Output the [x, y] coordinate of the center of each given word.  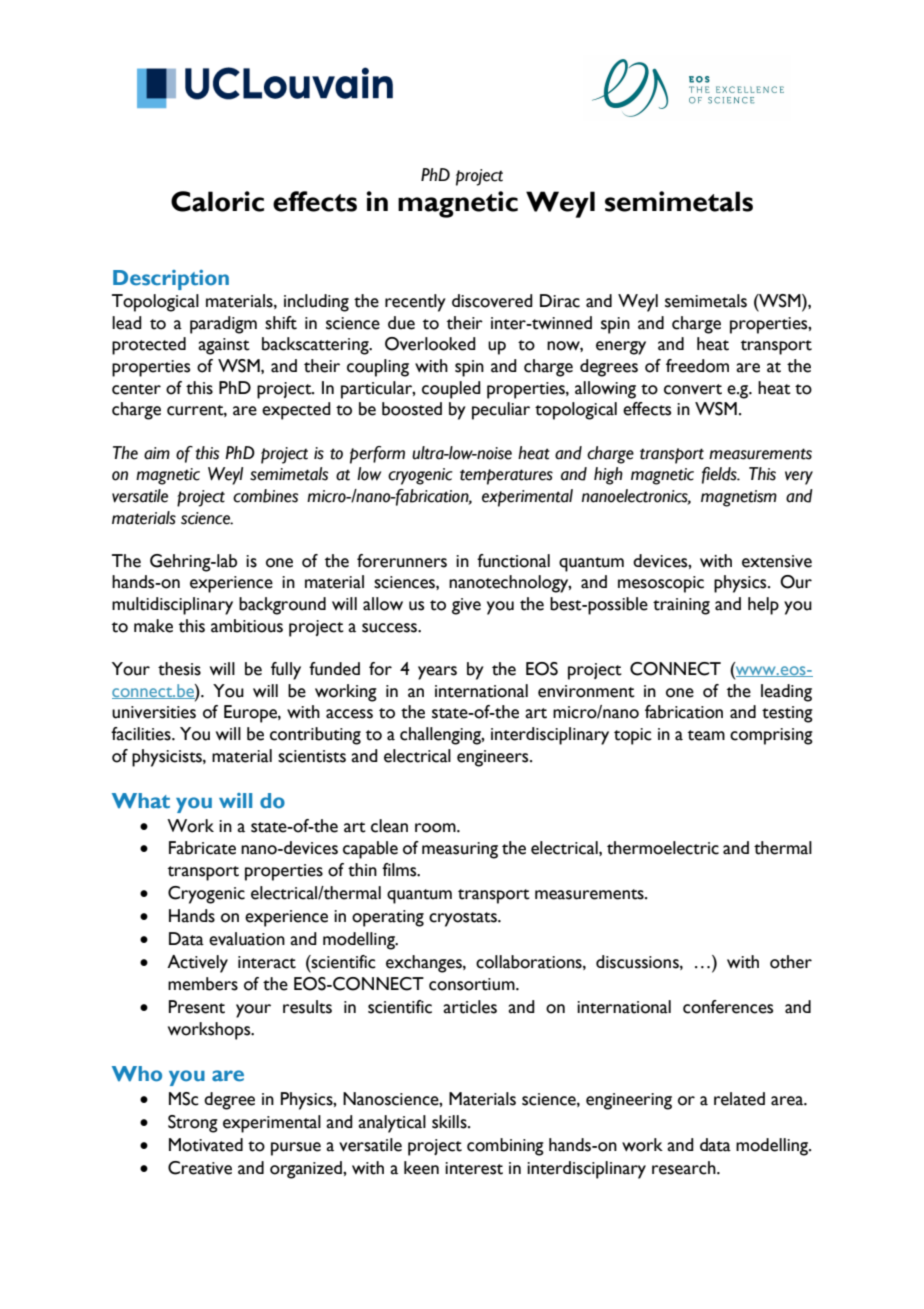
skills [450, 1122]
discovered [492, 301]
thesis [179, 669]
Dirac [560, 301]
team [706, 735]
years [437, 673]
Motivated [206, 1145]
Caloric [217, 201]
